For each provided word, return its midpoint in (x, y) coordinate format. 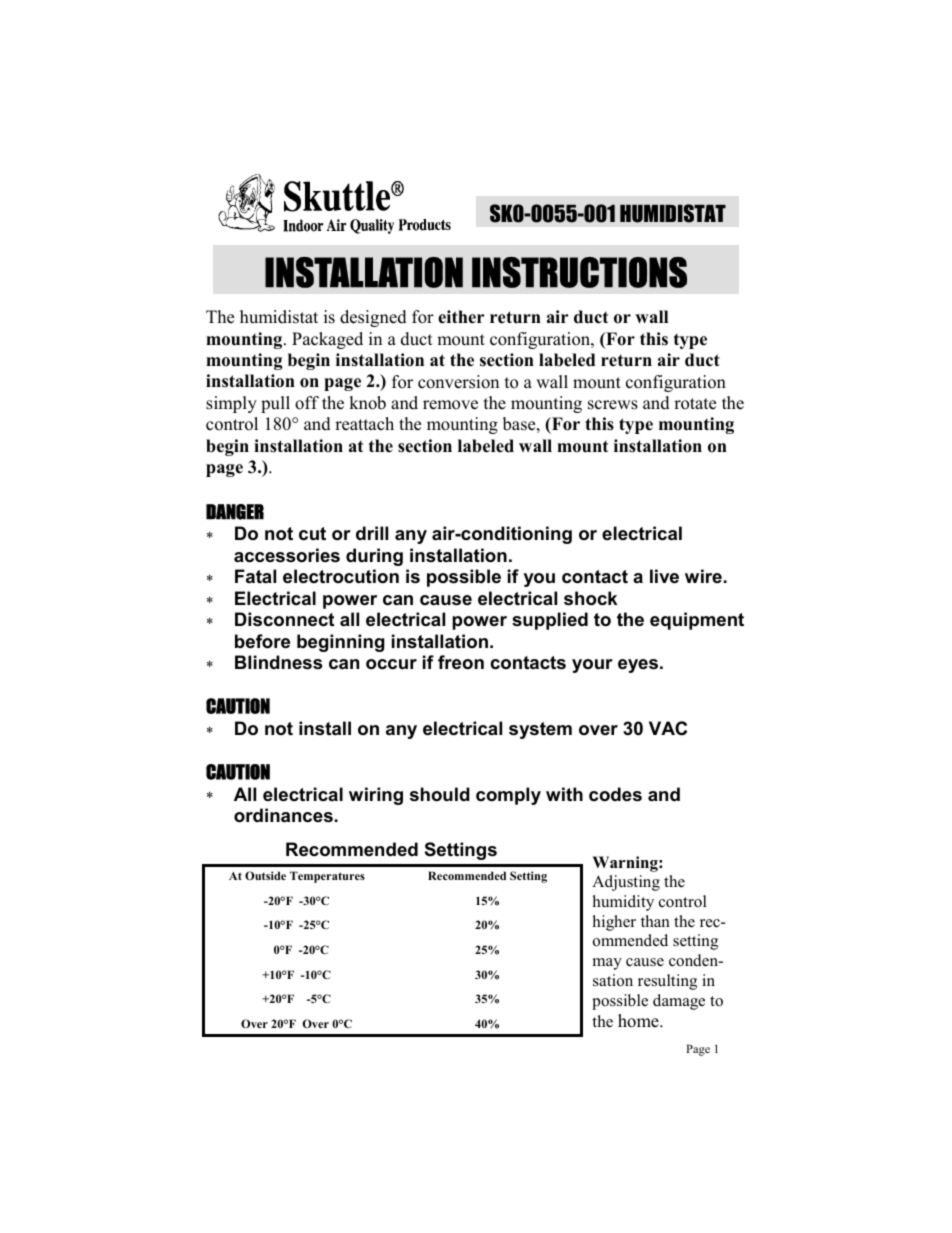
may (607, 964)
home (639, 1021)
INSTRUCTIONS (579, 272)
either (461, 317)
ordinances (283, 815)
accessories (287, 555)
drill (372, 533)
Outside (265, 875)
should (440, 794)
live (664, 576)
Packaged (327, 340)
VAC (668, 728)
